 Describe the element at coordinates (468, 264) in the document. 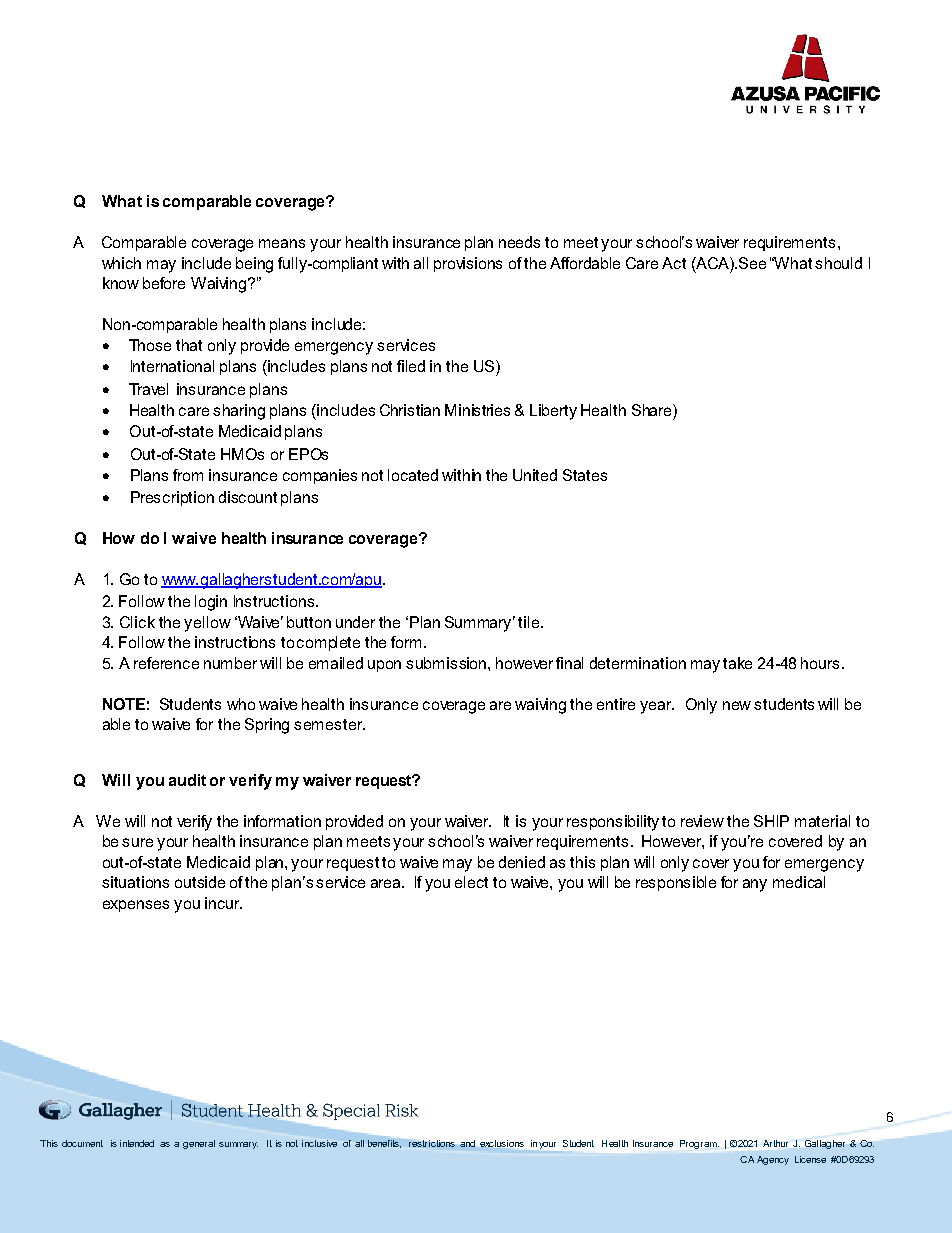

I see `provisions` at that location.
